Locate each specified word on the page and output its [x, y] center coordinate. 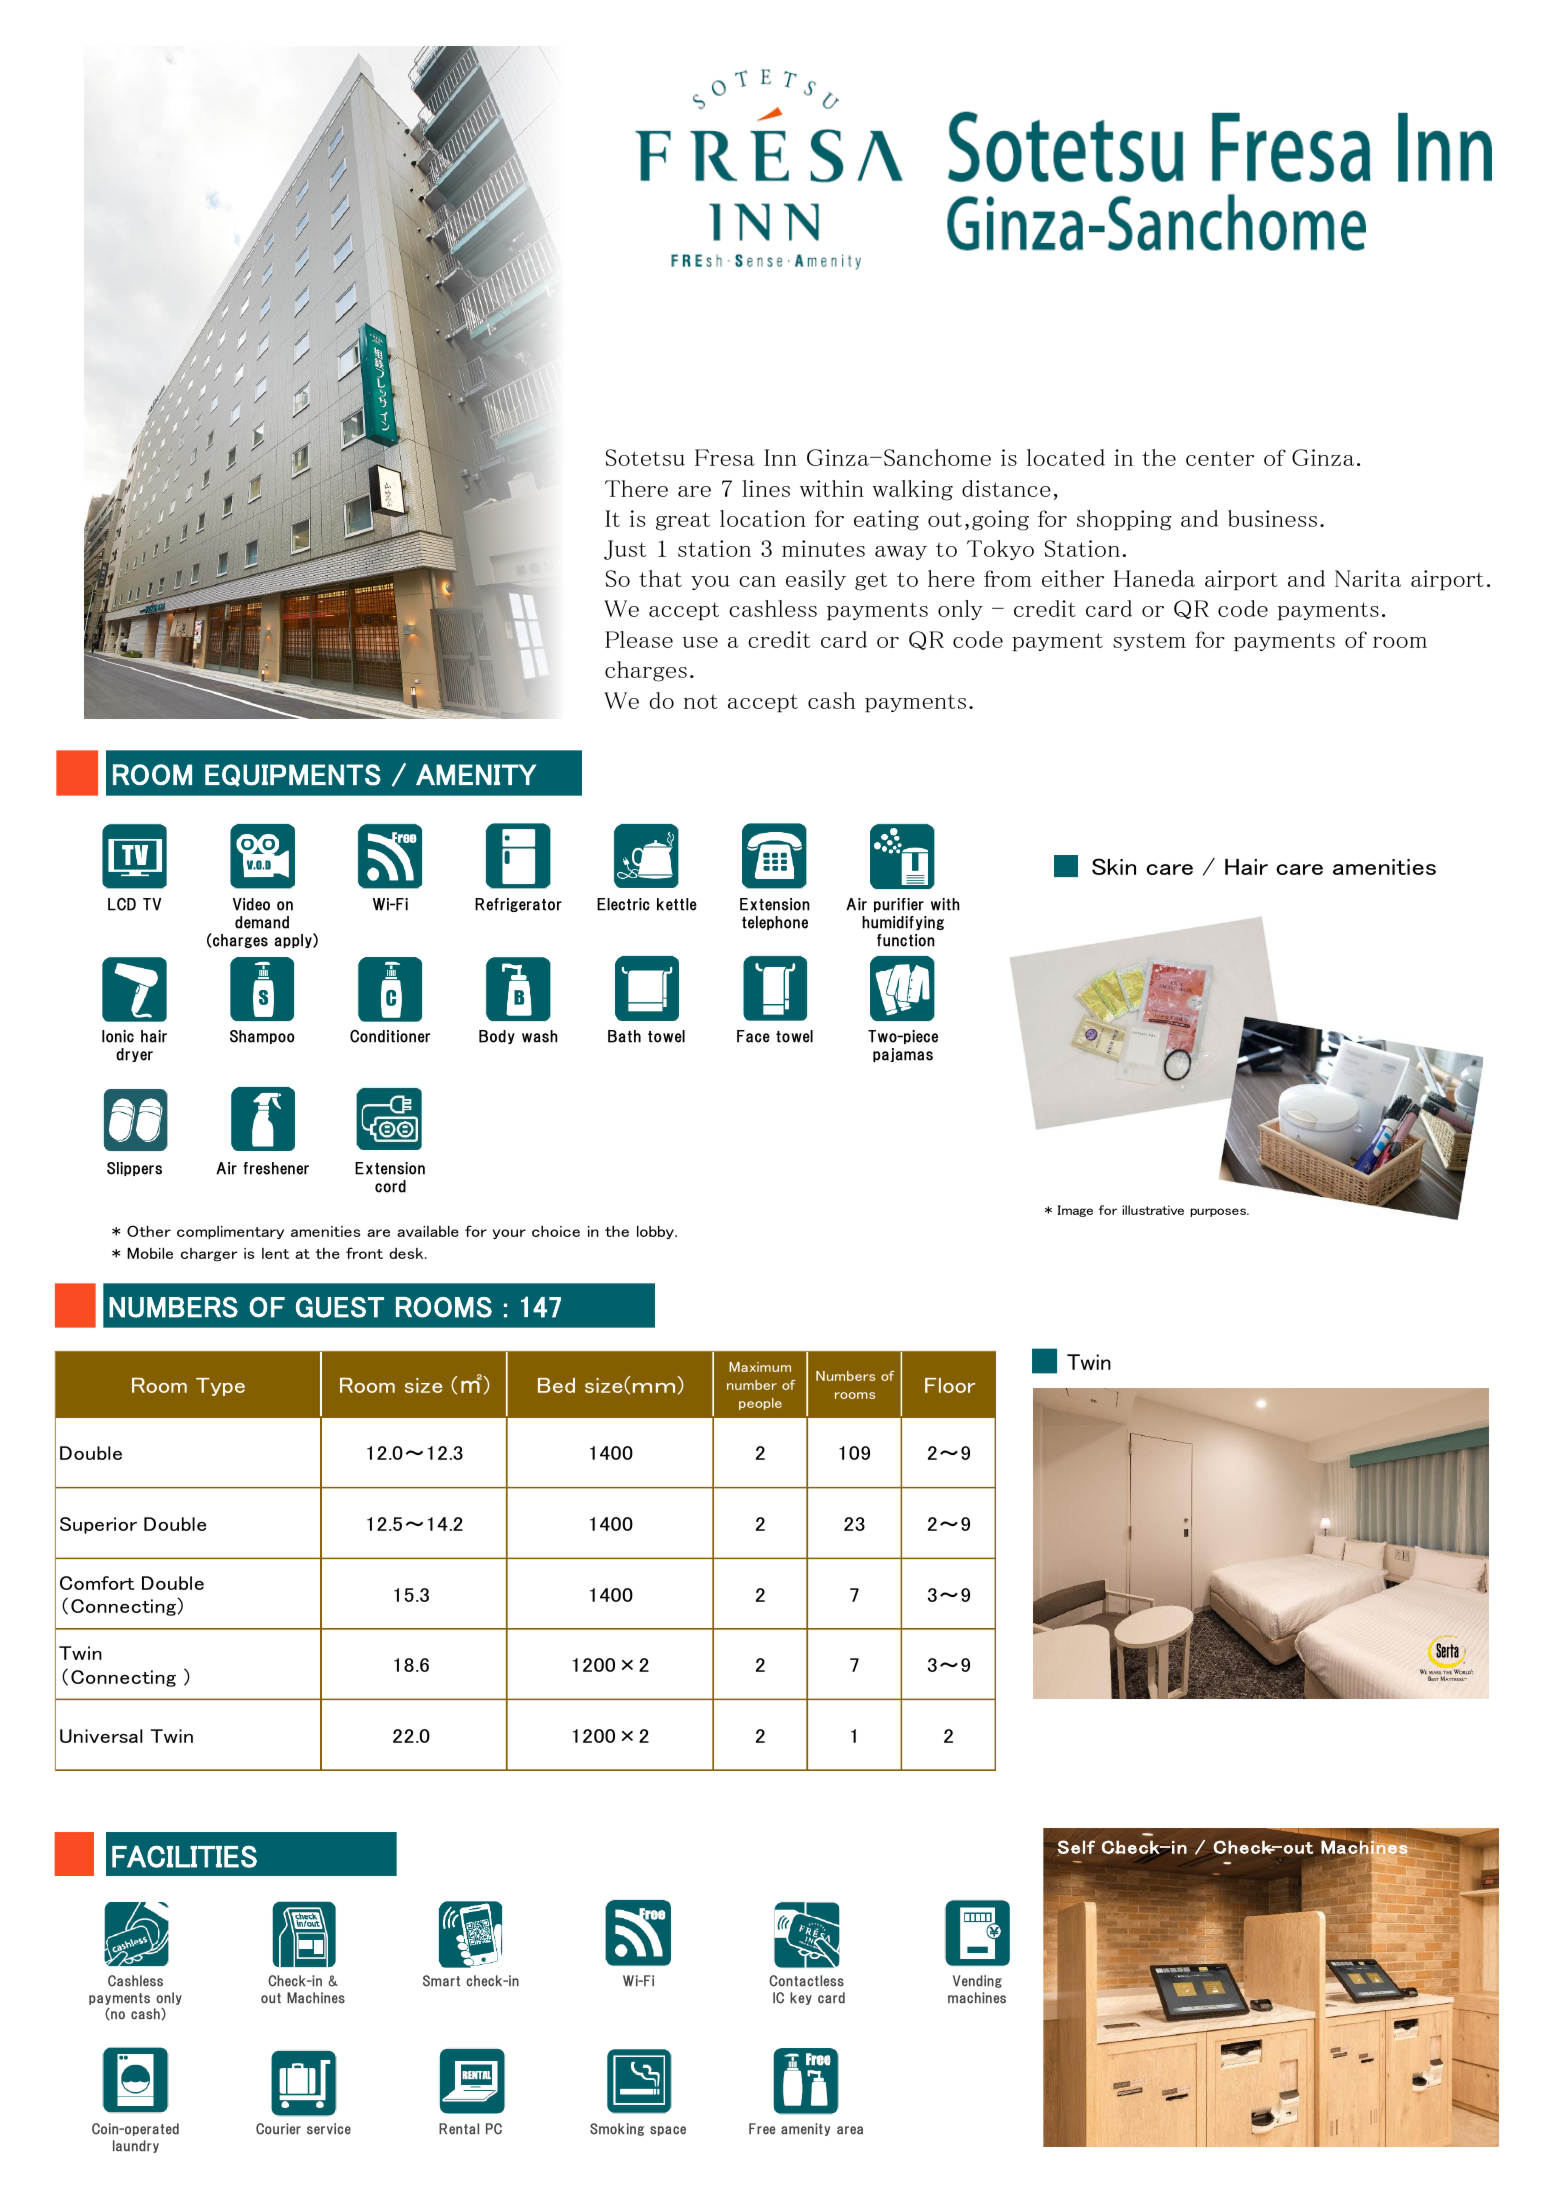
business [1272, 518]
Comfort [97, 1583]
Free [762, 2129]
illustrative [1153, 1210]
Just [625, 550]
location [763, 518]
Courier [278, 2129]
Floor [950, 1385]
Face [753, 1036]
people [760, 1404]
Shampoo [262, 1037]
